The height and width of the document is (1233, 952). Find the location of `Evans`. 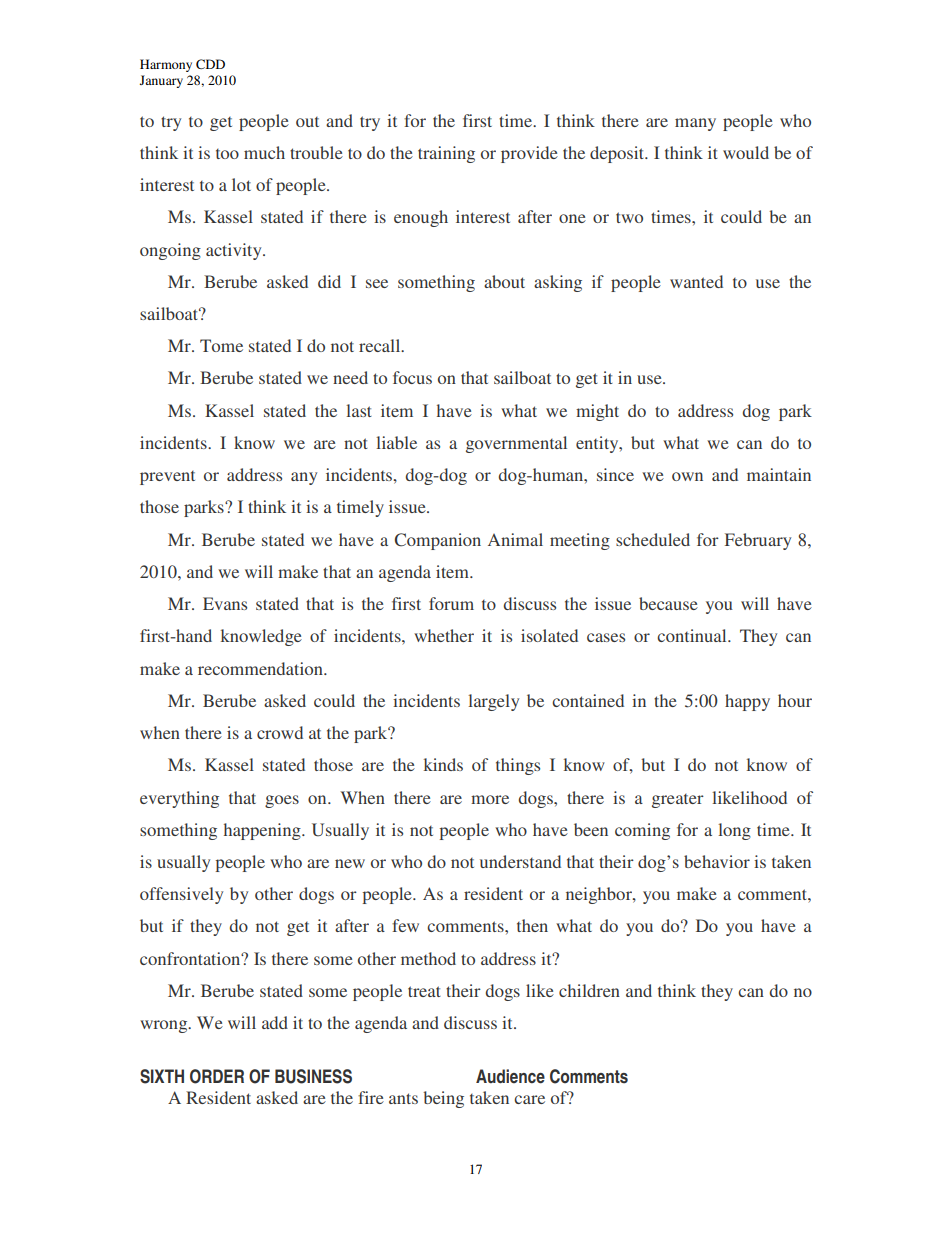

Evans is located at coordinates (225, 603).
